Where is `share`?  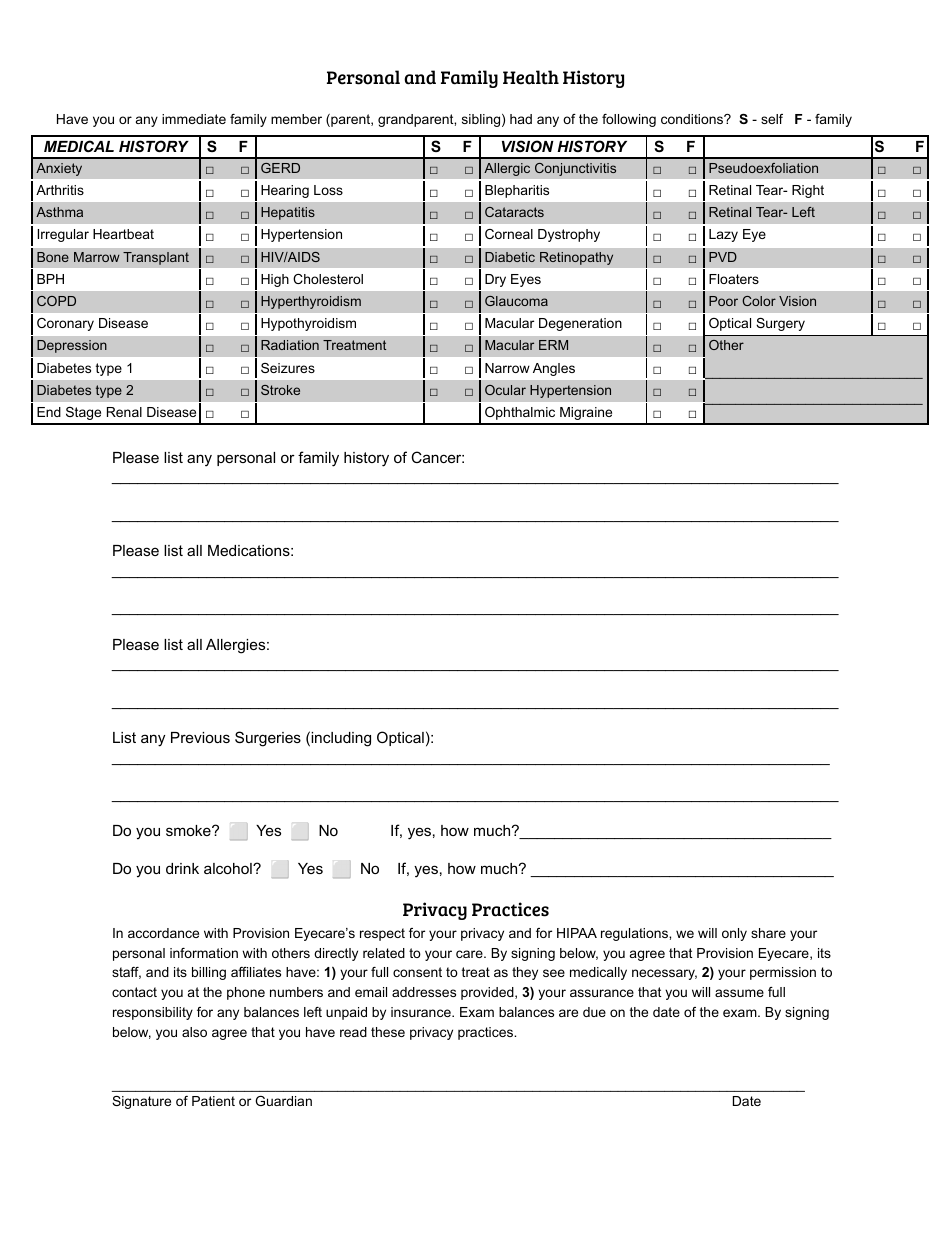
share is located at coordinates (768, 933).
